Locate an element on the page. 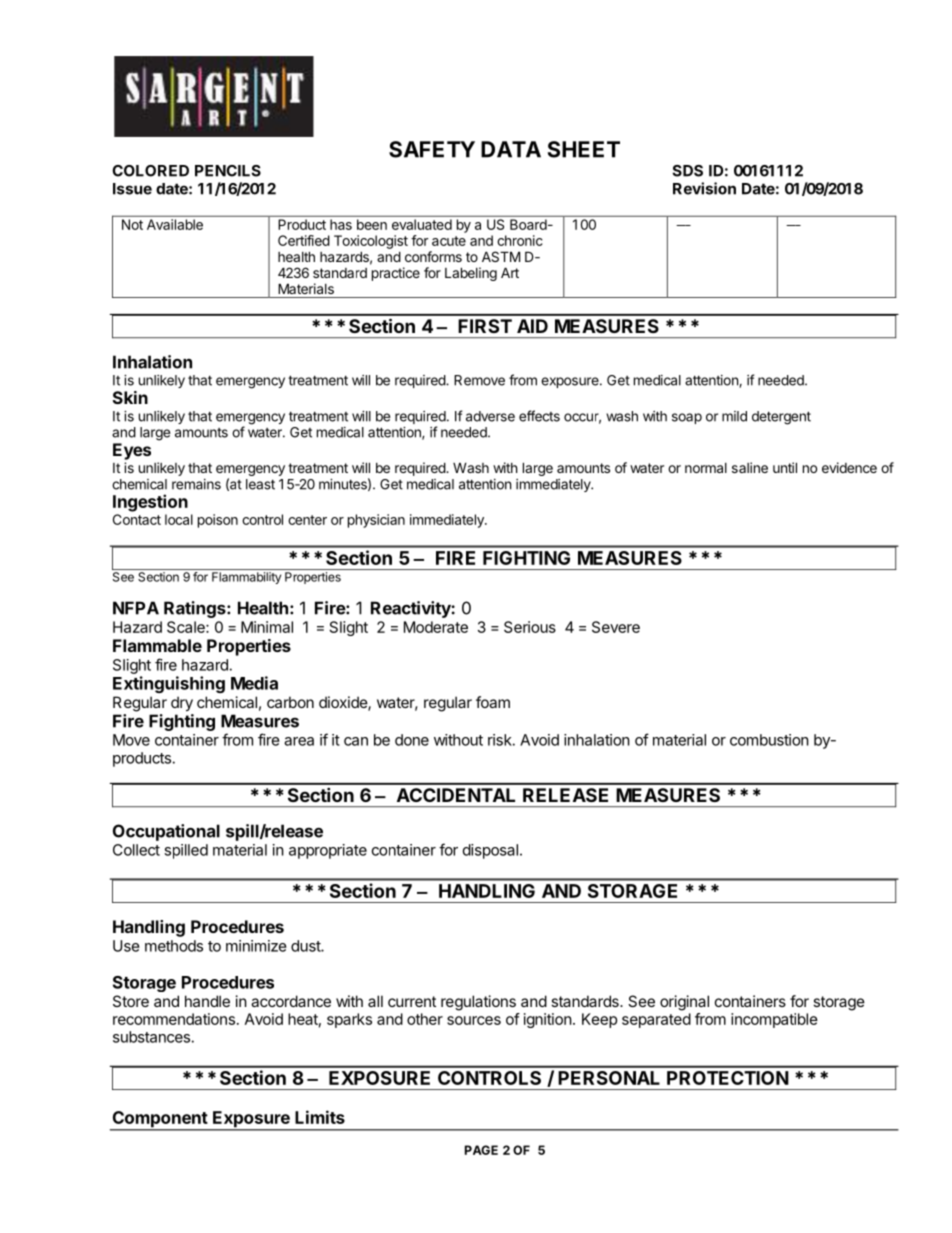 The height and width of the document is (1233, 952). Serious is located at coordinates (530, 627).
